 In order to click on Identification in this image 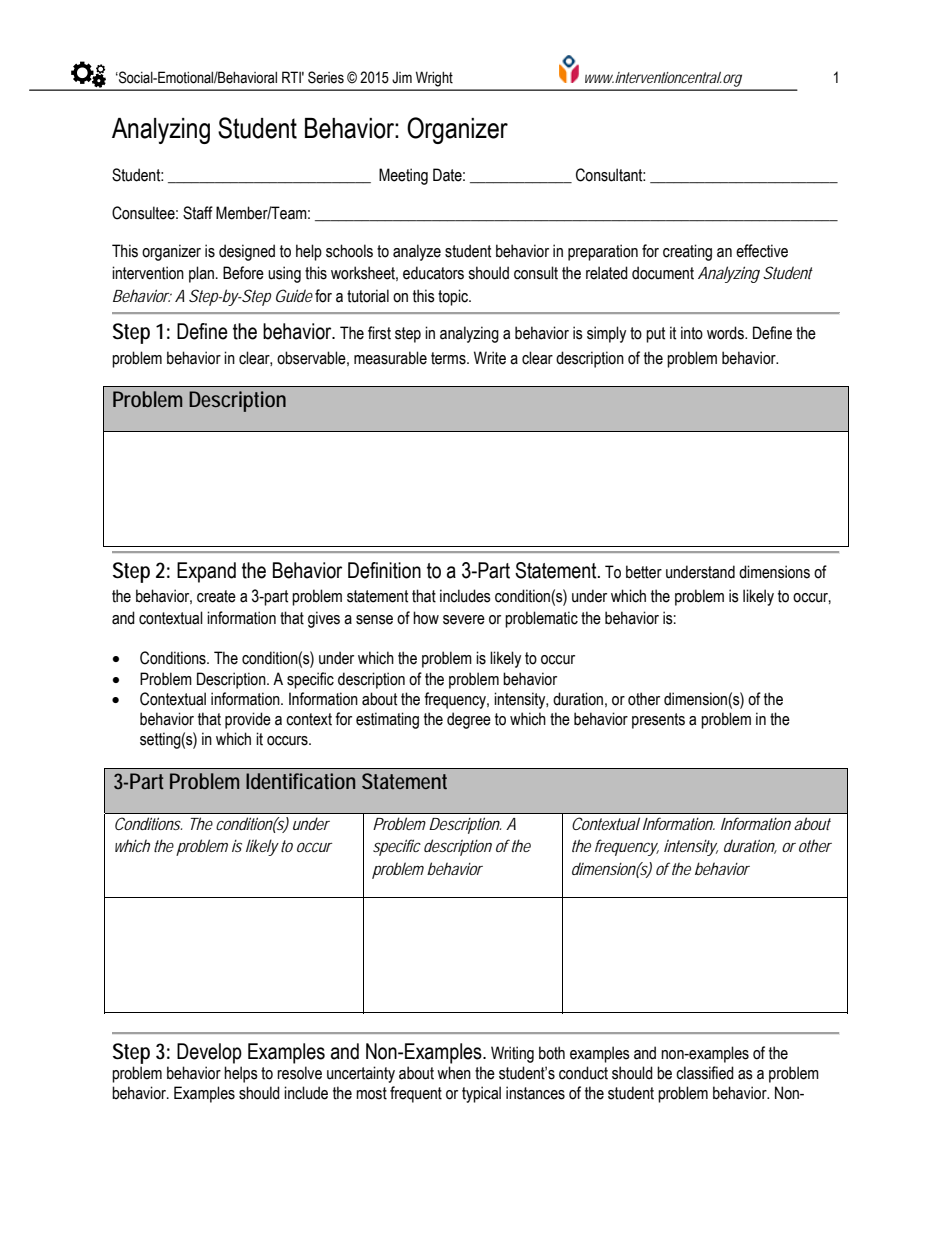, I will do `click(300, 781)`.
